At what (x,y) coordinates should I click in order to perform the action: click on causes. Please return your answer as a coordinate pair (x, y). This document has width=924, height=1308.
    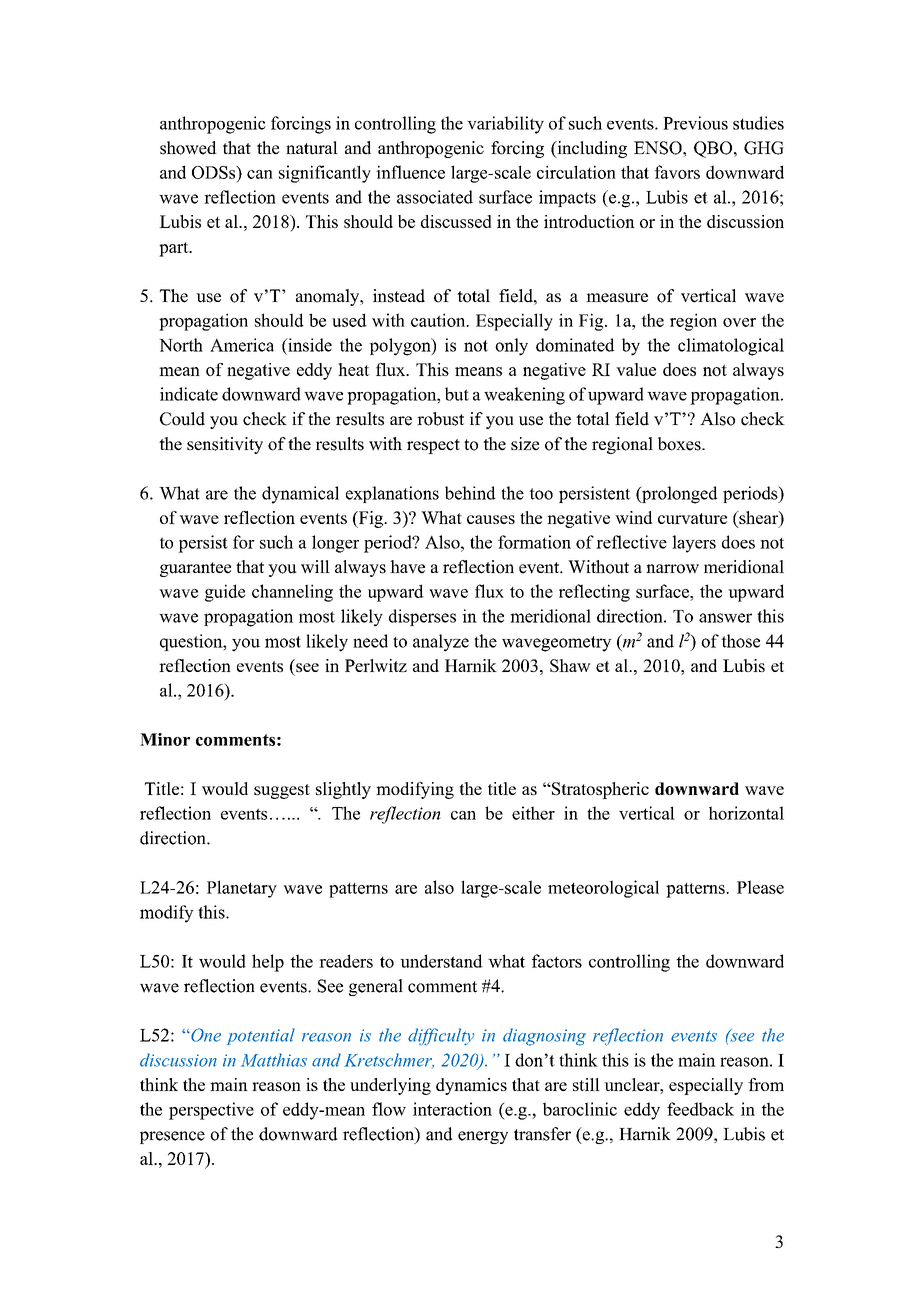
    Looking at the image, I should click on (491, 519).
